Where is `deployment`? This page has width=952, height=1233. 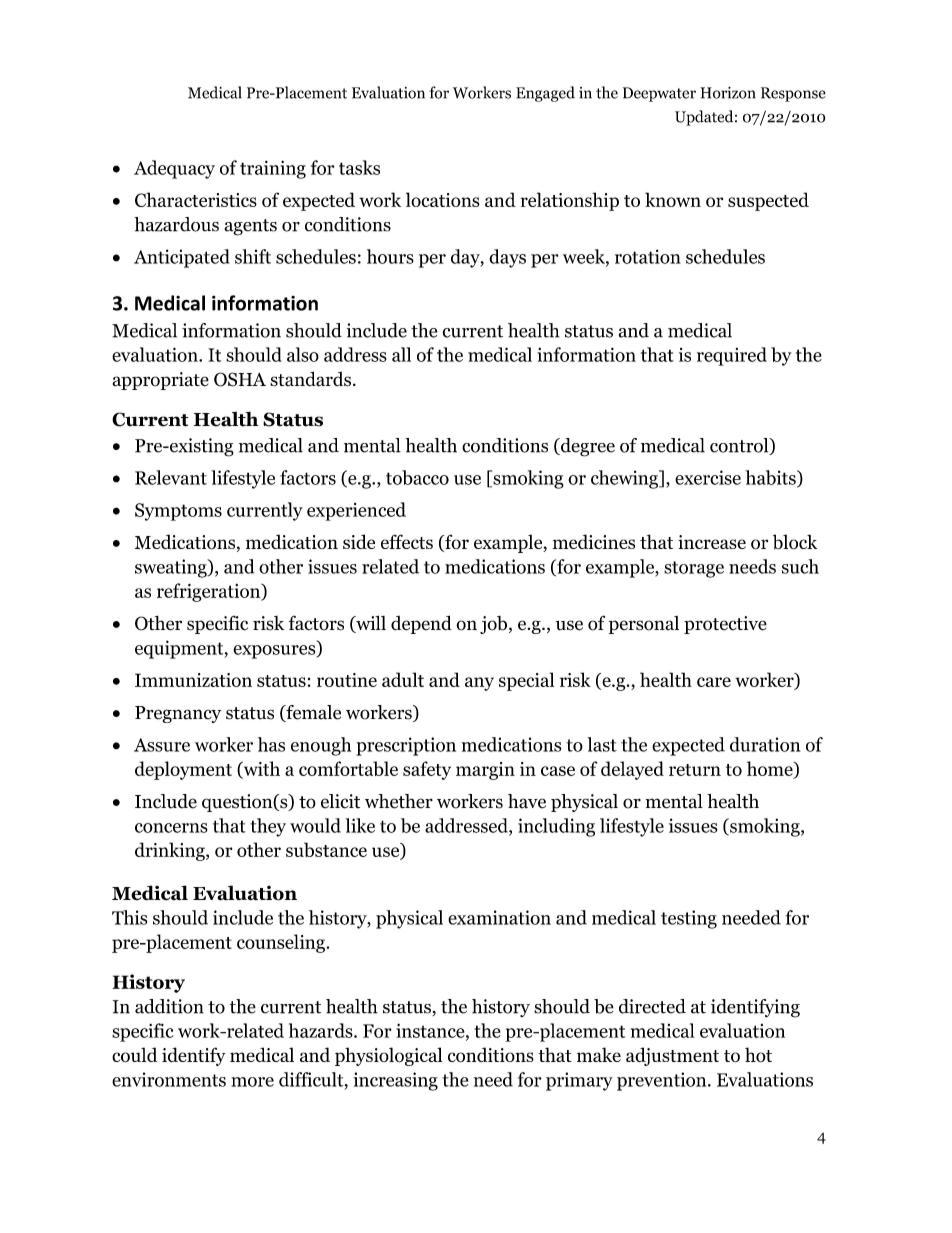
deployment is located at coordinates (183, 770).
